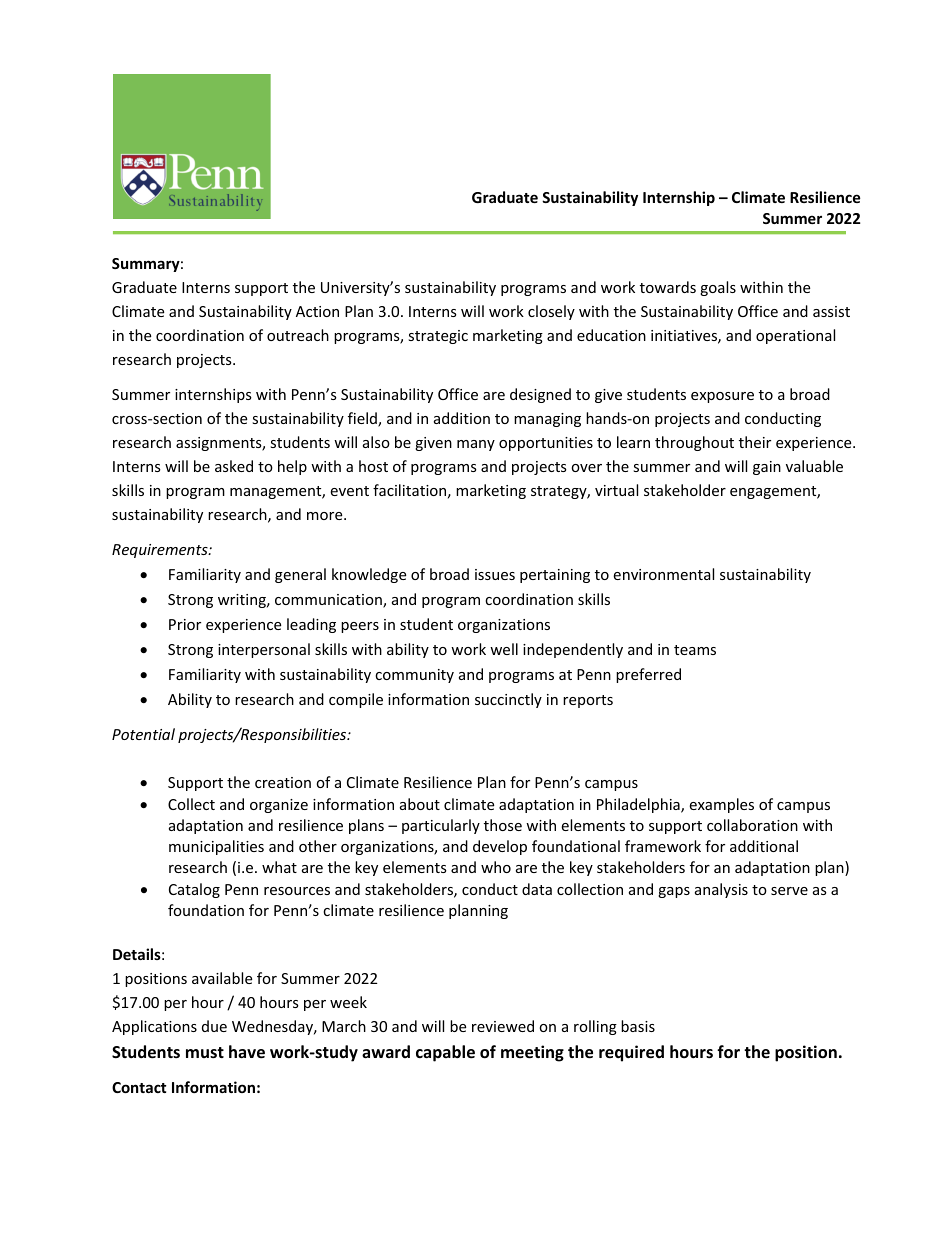  Describe the element at coordinates (495, 574) in the screenshot. I see `issues` at that location.
